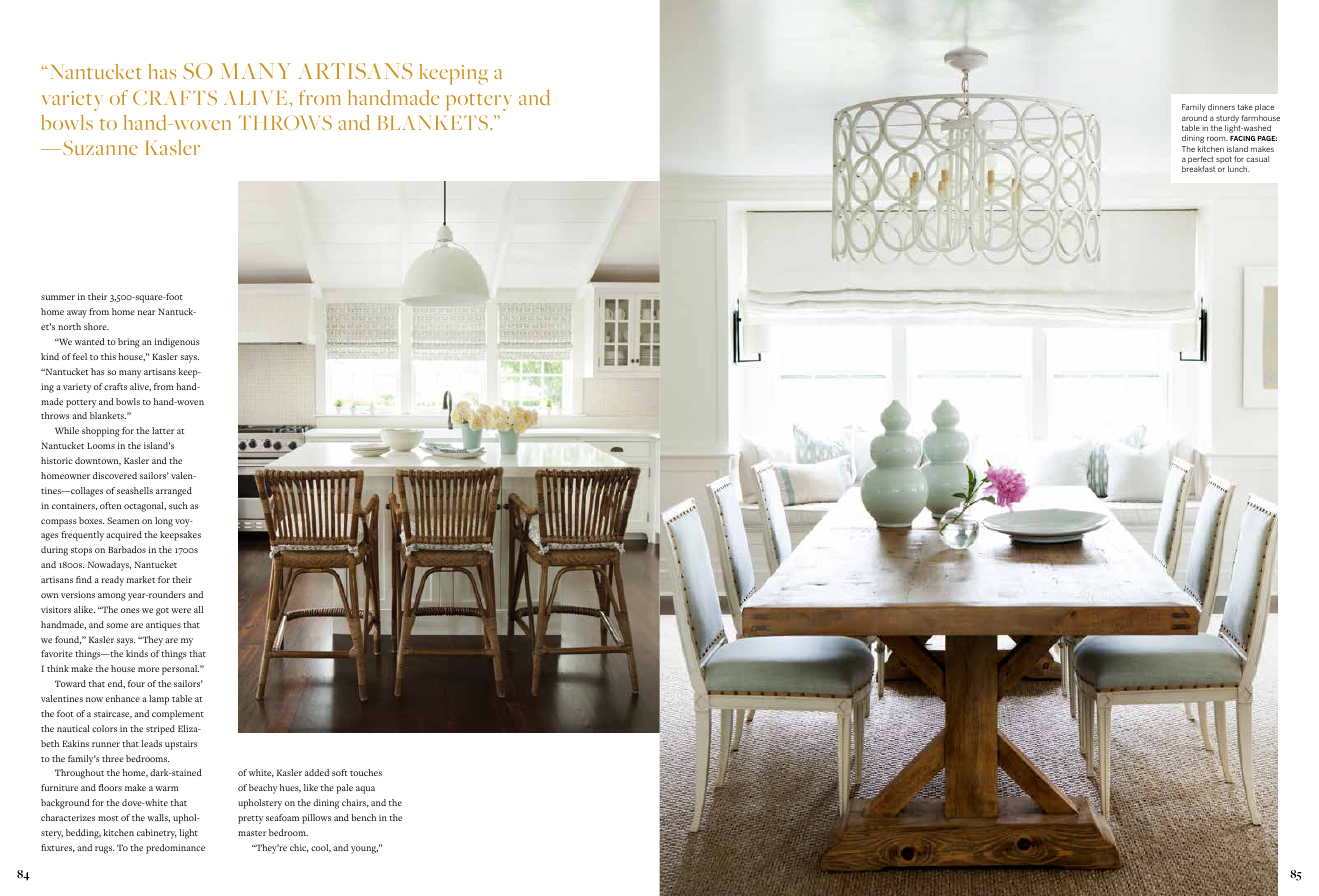 The height and width of the screenshot is (896, 1319). What do you see at coordinates (339, 772) in the screenshot?
I see `soft` at bounding box center [339, 772].
